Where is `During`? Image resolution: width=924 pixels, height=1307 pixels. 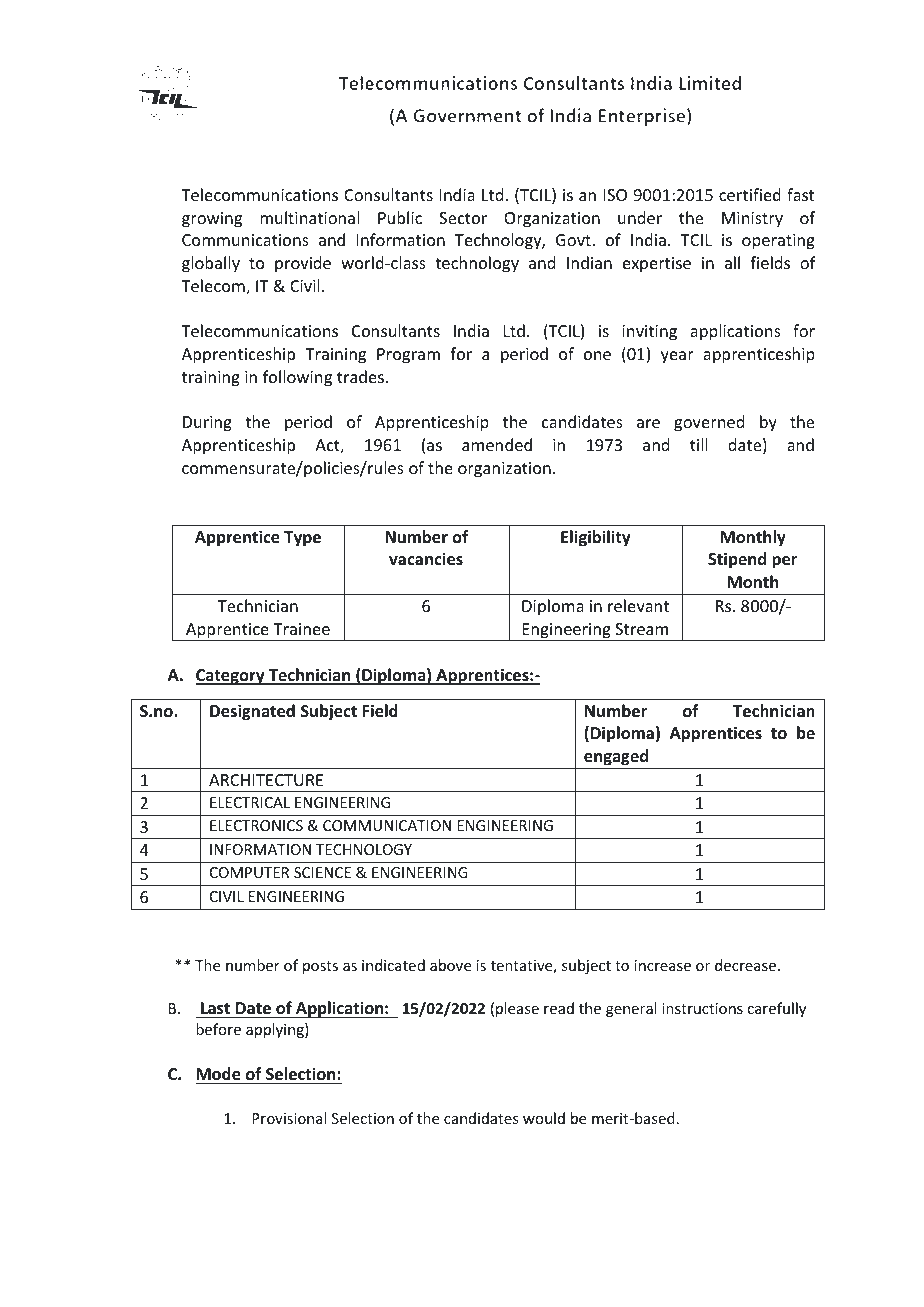
During is located at coordinates (207, 424).
